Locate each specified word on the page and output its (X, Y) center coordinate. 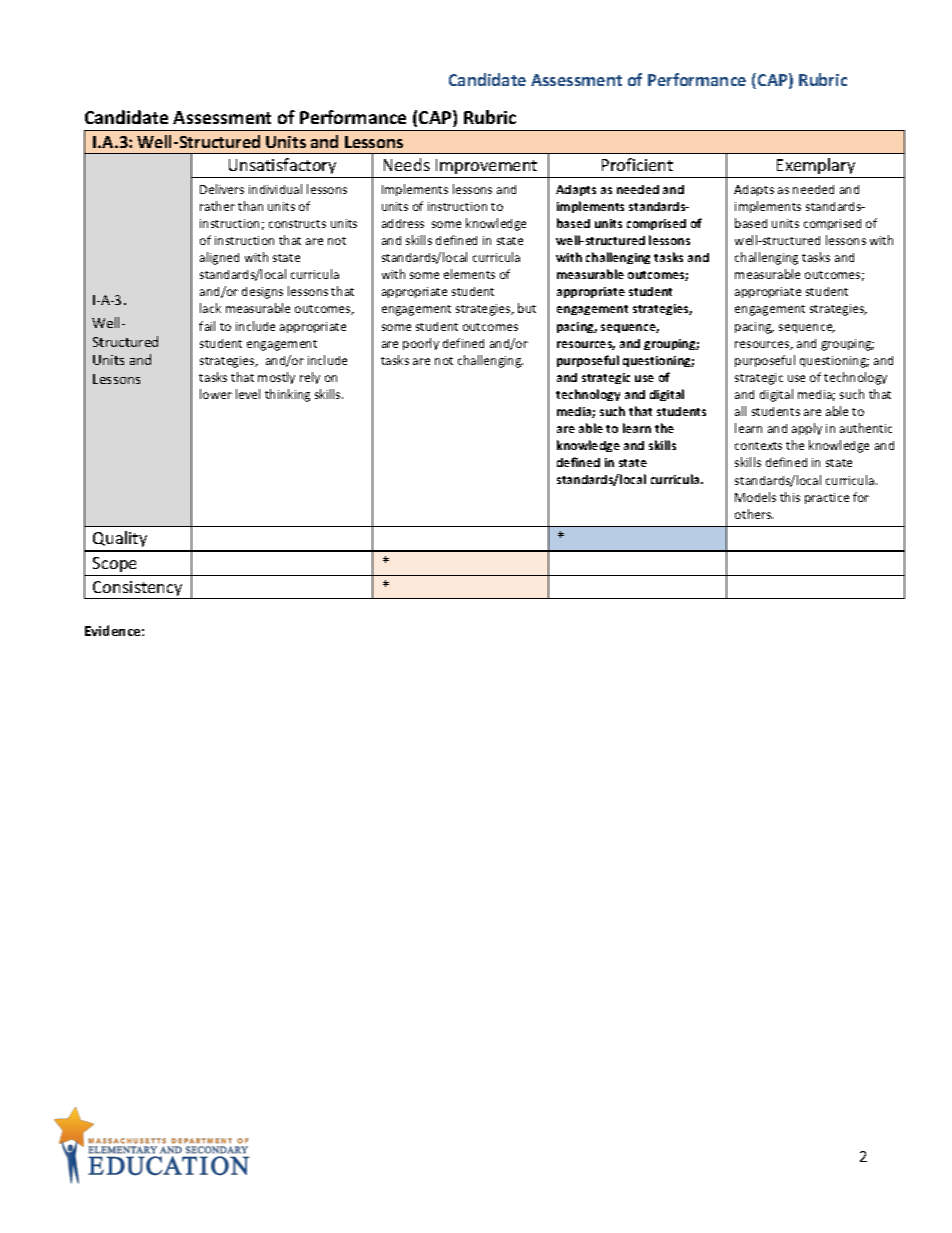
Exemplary (816, 168)
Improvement (487, 168)
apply (807, 429)
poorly (421, 344)
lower (216, 394)
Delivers (222, 189)
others (754, 514)
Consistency (138, 590)
